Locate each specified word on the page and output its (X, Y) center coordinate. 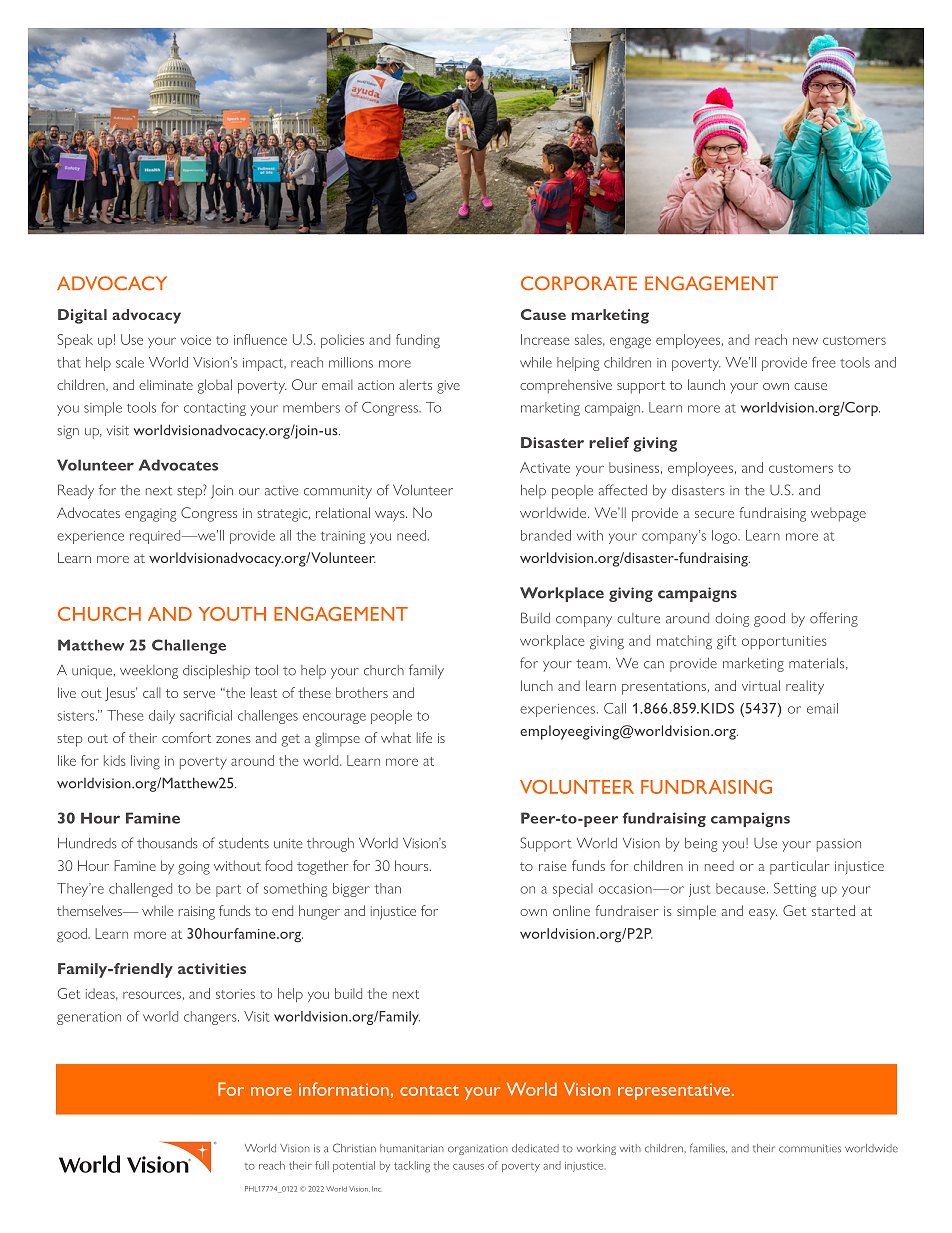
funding (418, 341)
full (322, 1165)
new (805, 341)
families (708, 1148)
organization (478, 1150)
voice (196, 340)
